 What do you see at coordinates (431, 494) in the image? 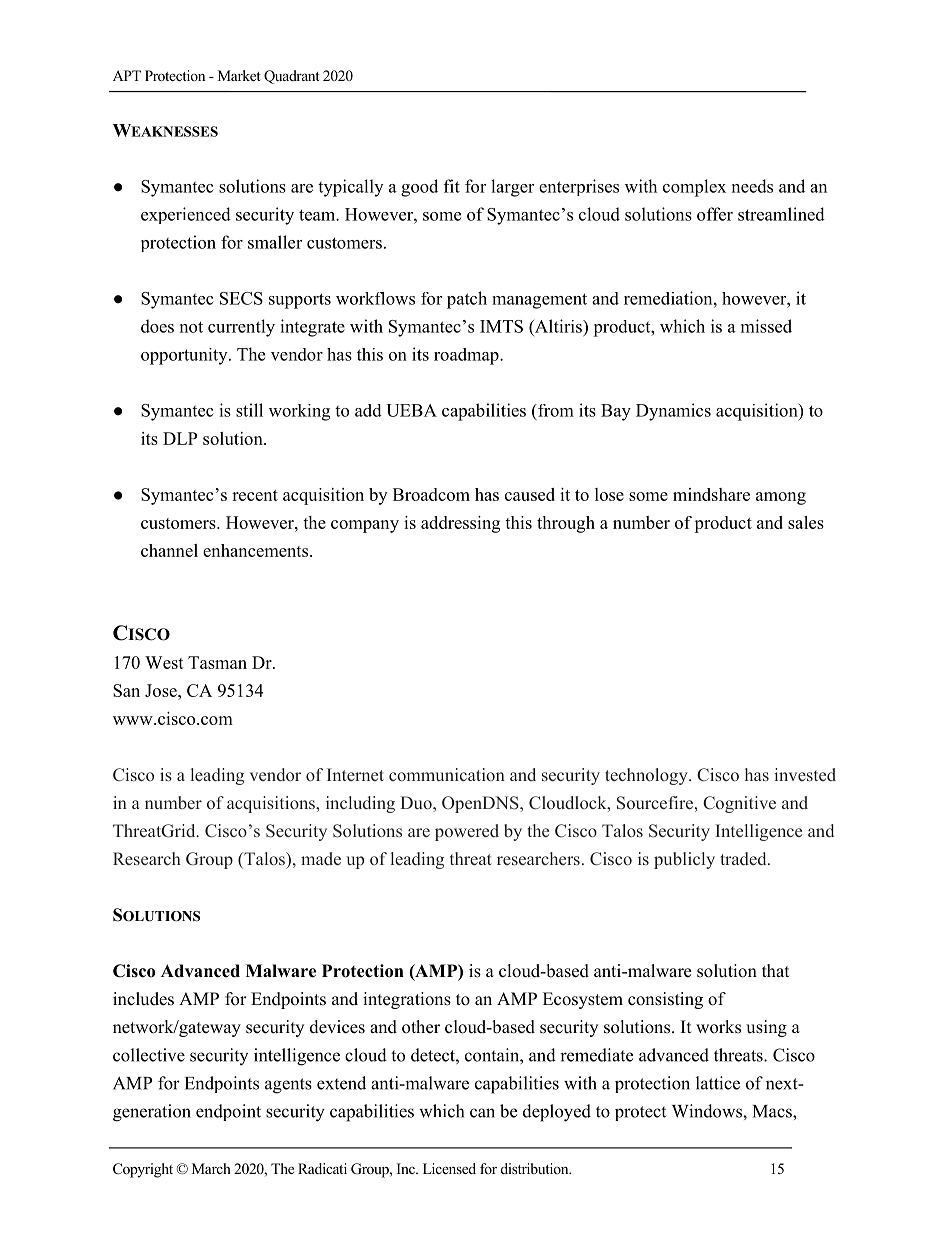
I see `Broadcom` at bounding box center [431, 494].
